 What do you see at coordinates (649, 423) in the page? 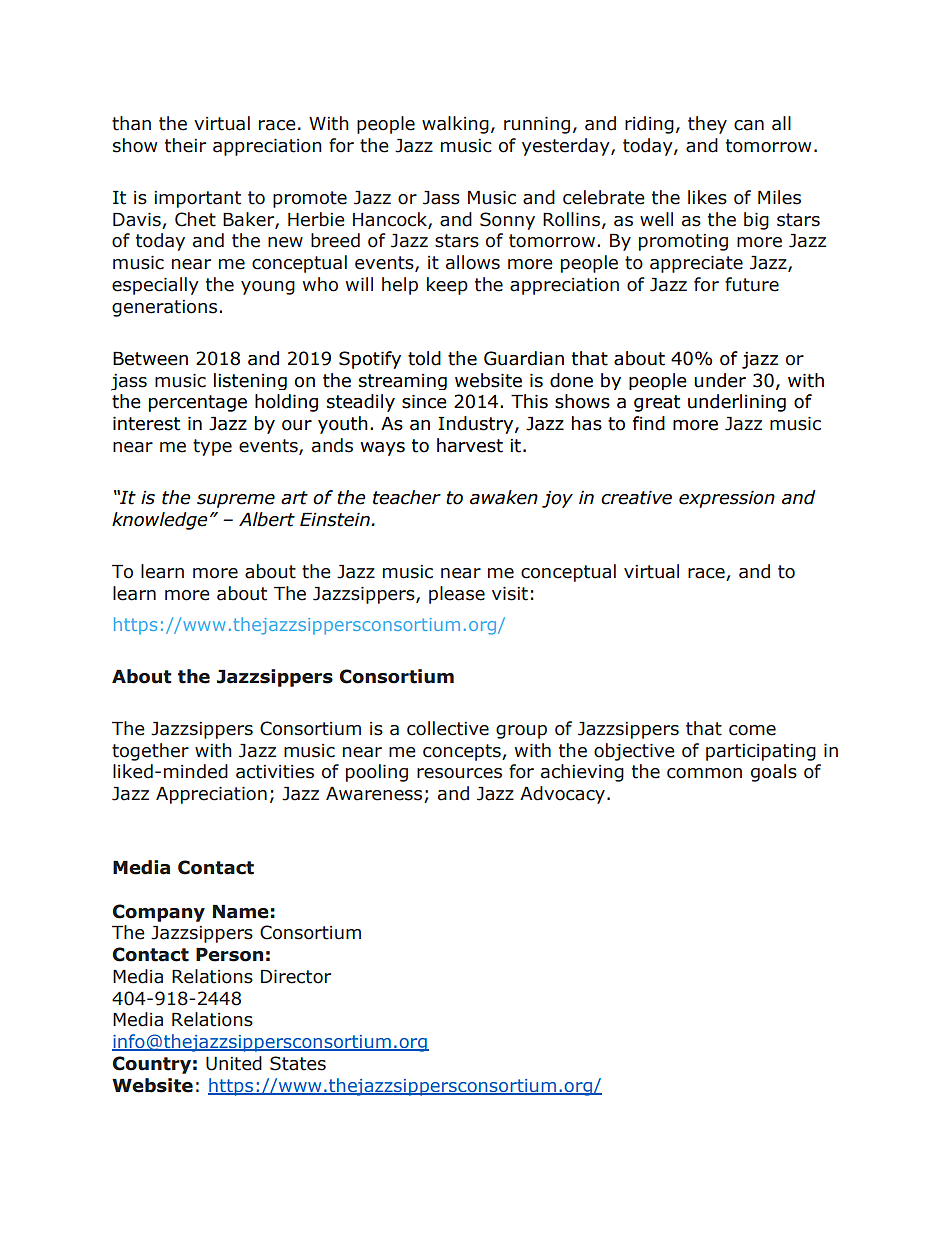
I see `find` at bounding box center [649, 423].
